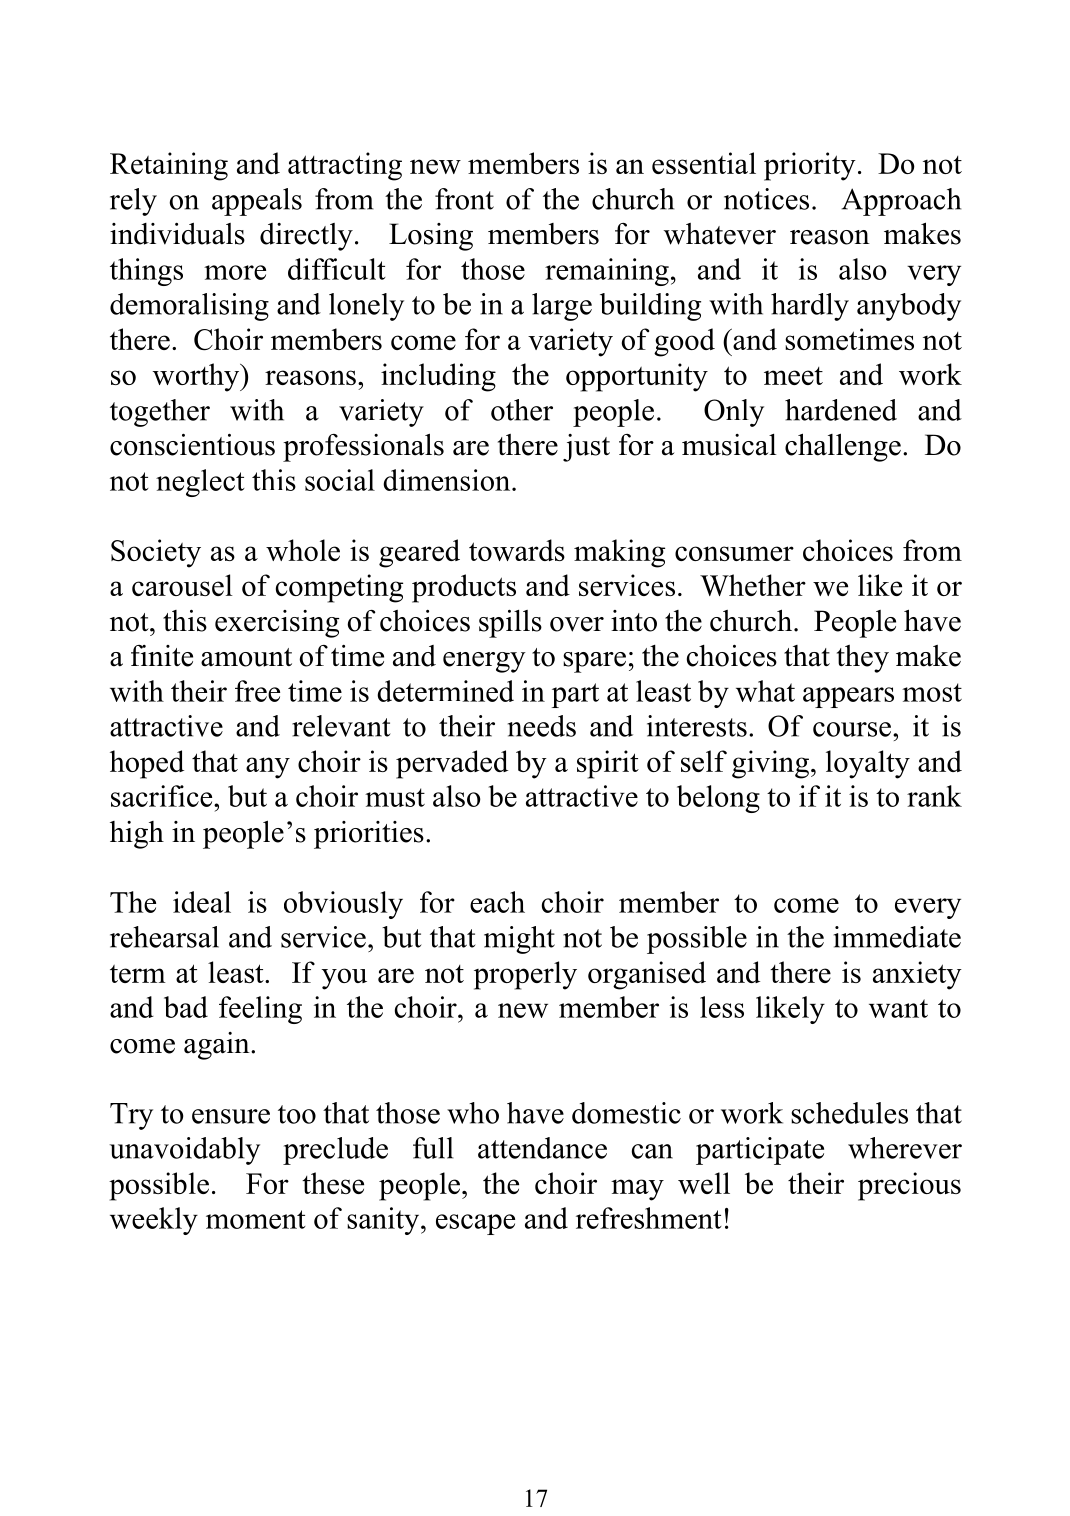  I want to click on attendance, so click(542, 1148).
